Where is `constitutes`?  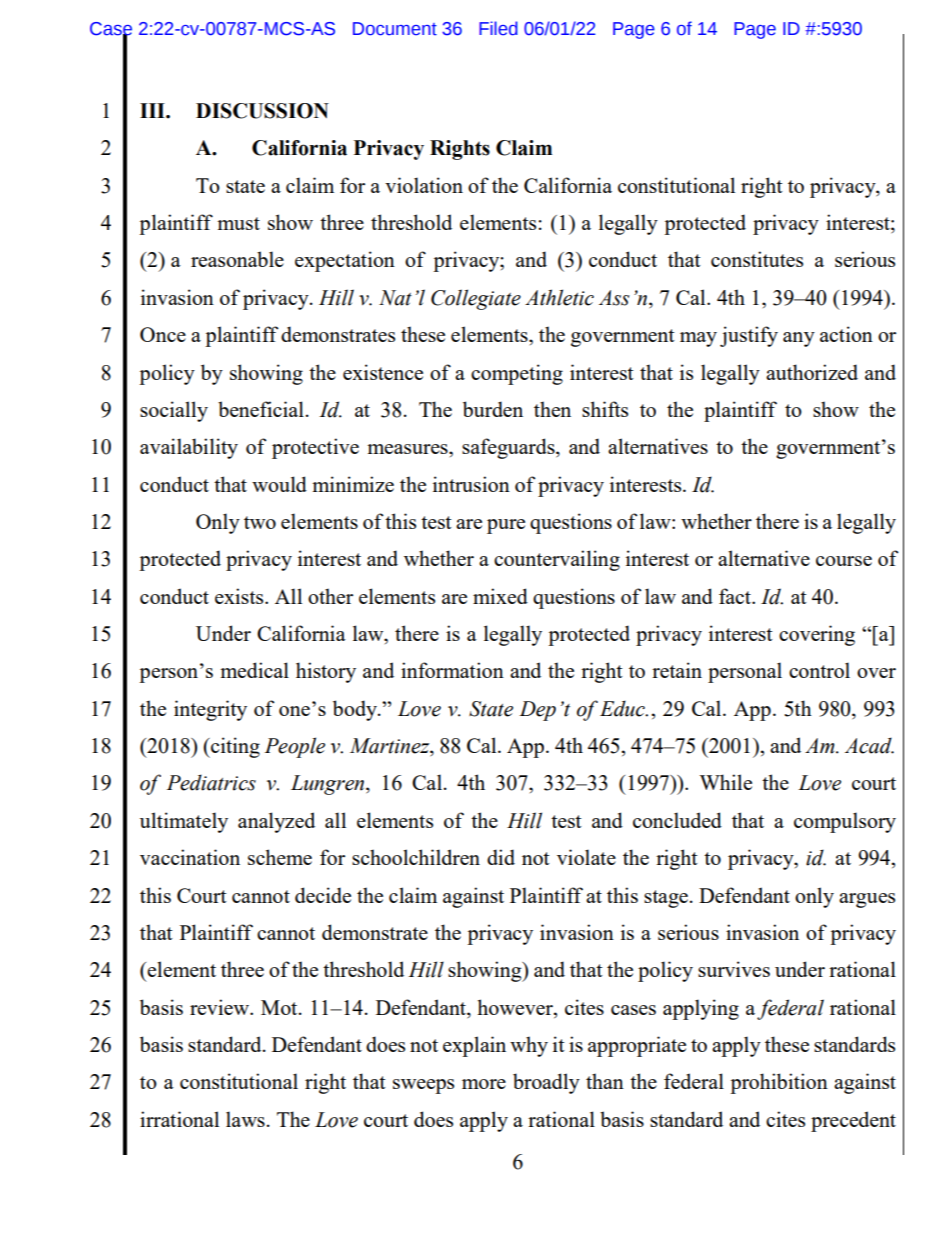 constitutes is located at coordinates (757, 259).
